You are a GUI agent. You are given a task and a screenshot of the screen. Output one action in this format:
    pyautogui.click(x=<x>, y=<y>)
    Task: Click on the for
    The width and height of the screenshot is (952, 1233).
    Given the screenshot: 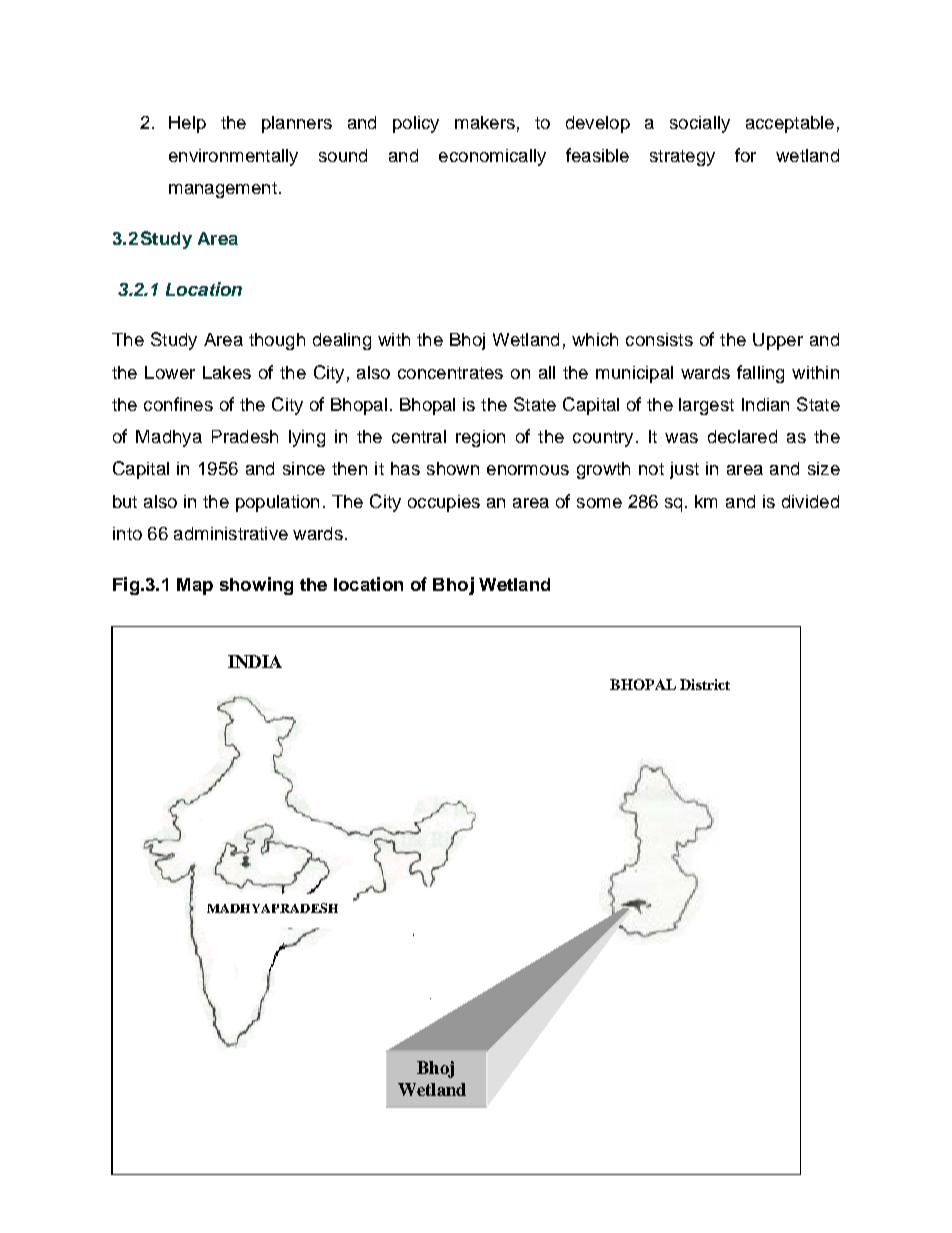 What is the action you would take?
    pyautogui.click(x=745, y=155)
